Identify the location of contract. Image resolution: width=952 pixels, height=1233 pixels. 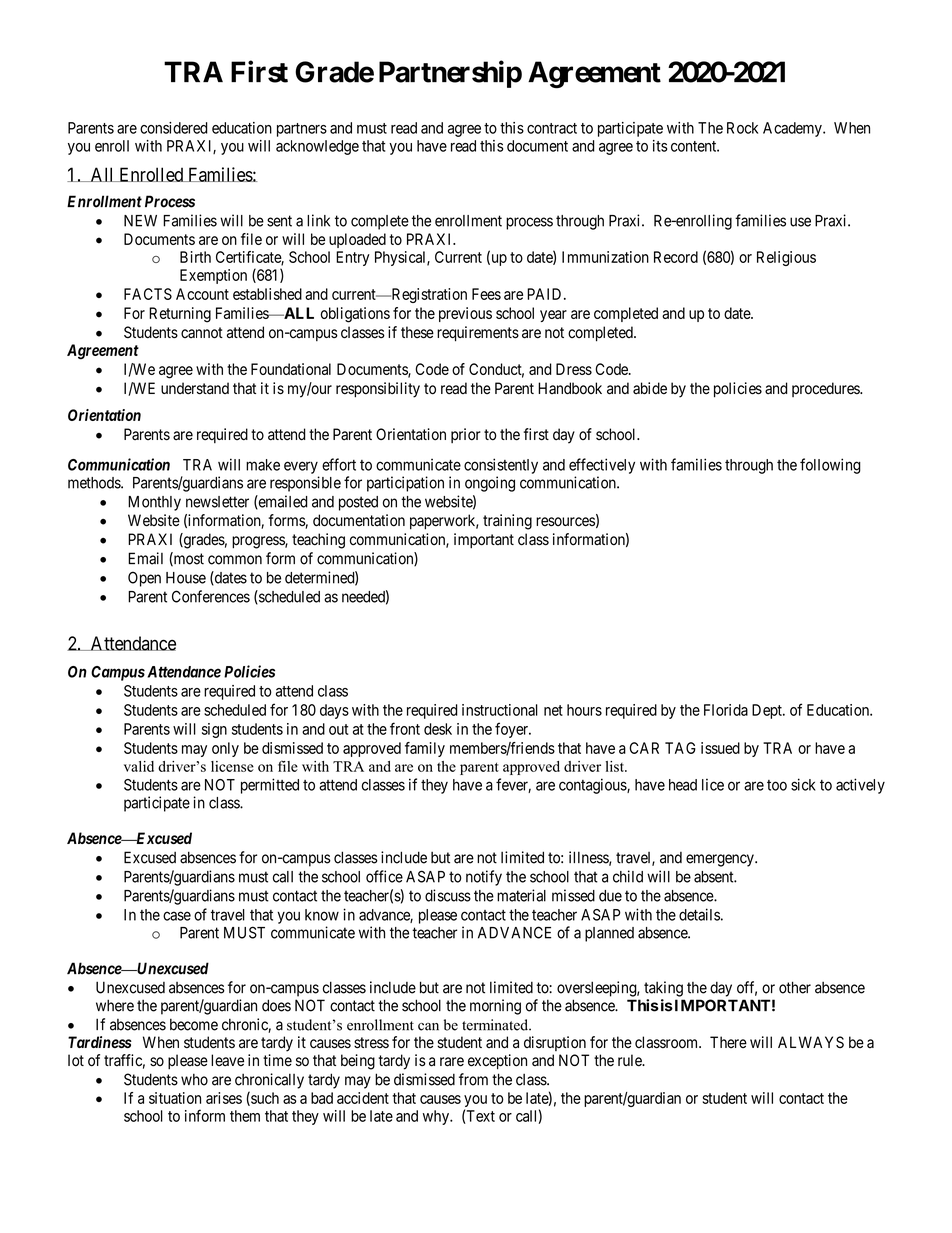
(552, 128).
